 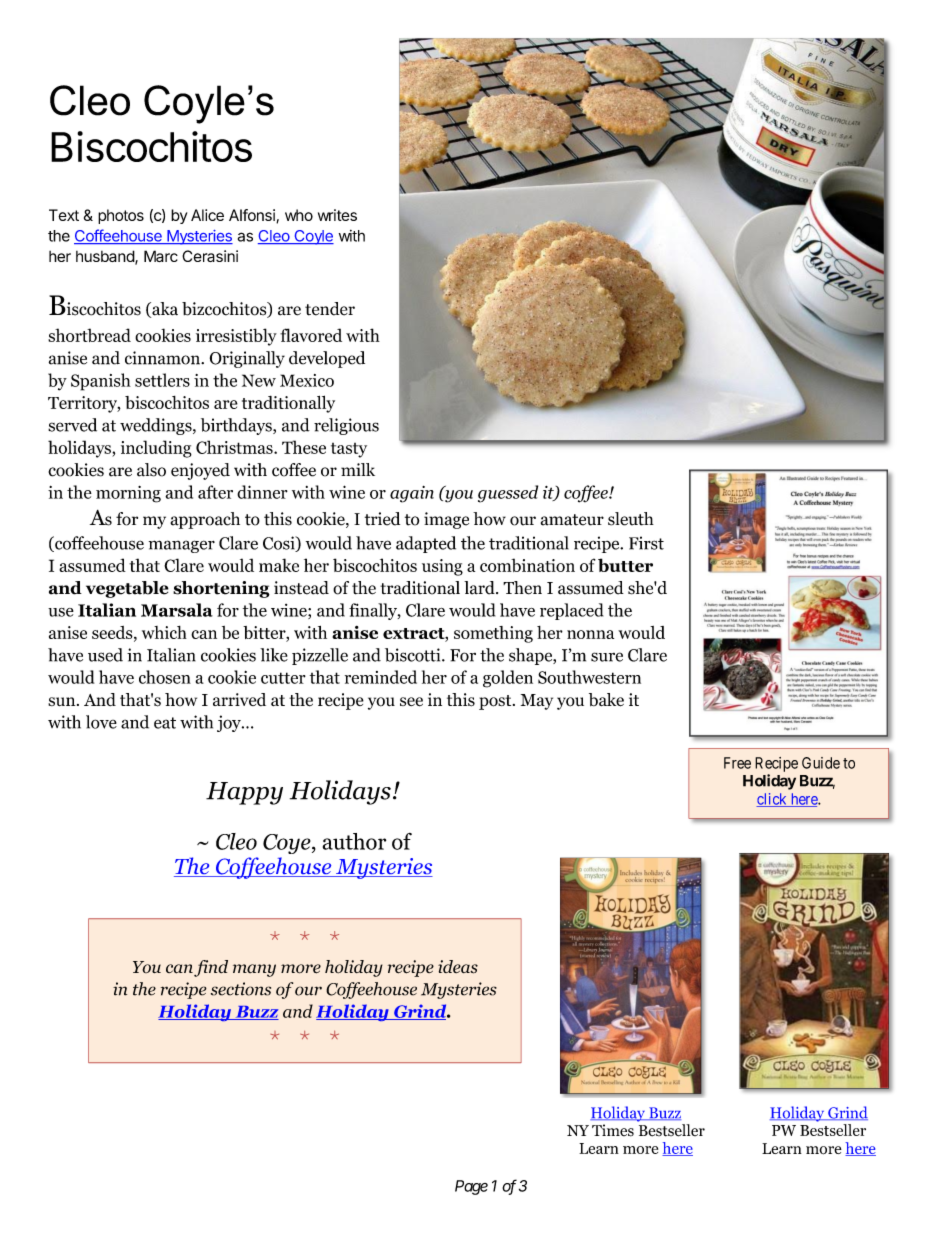 What do you see at coordinates (182, 546) in the image?
I see `manager` at bounding box center [182, 546].
